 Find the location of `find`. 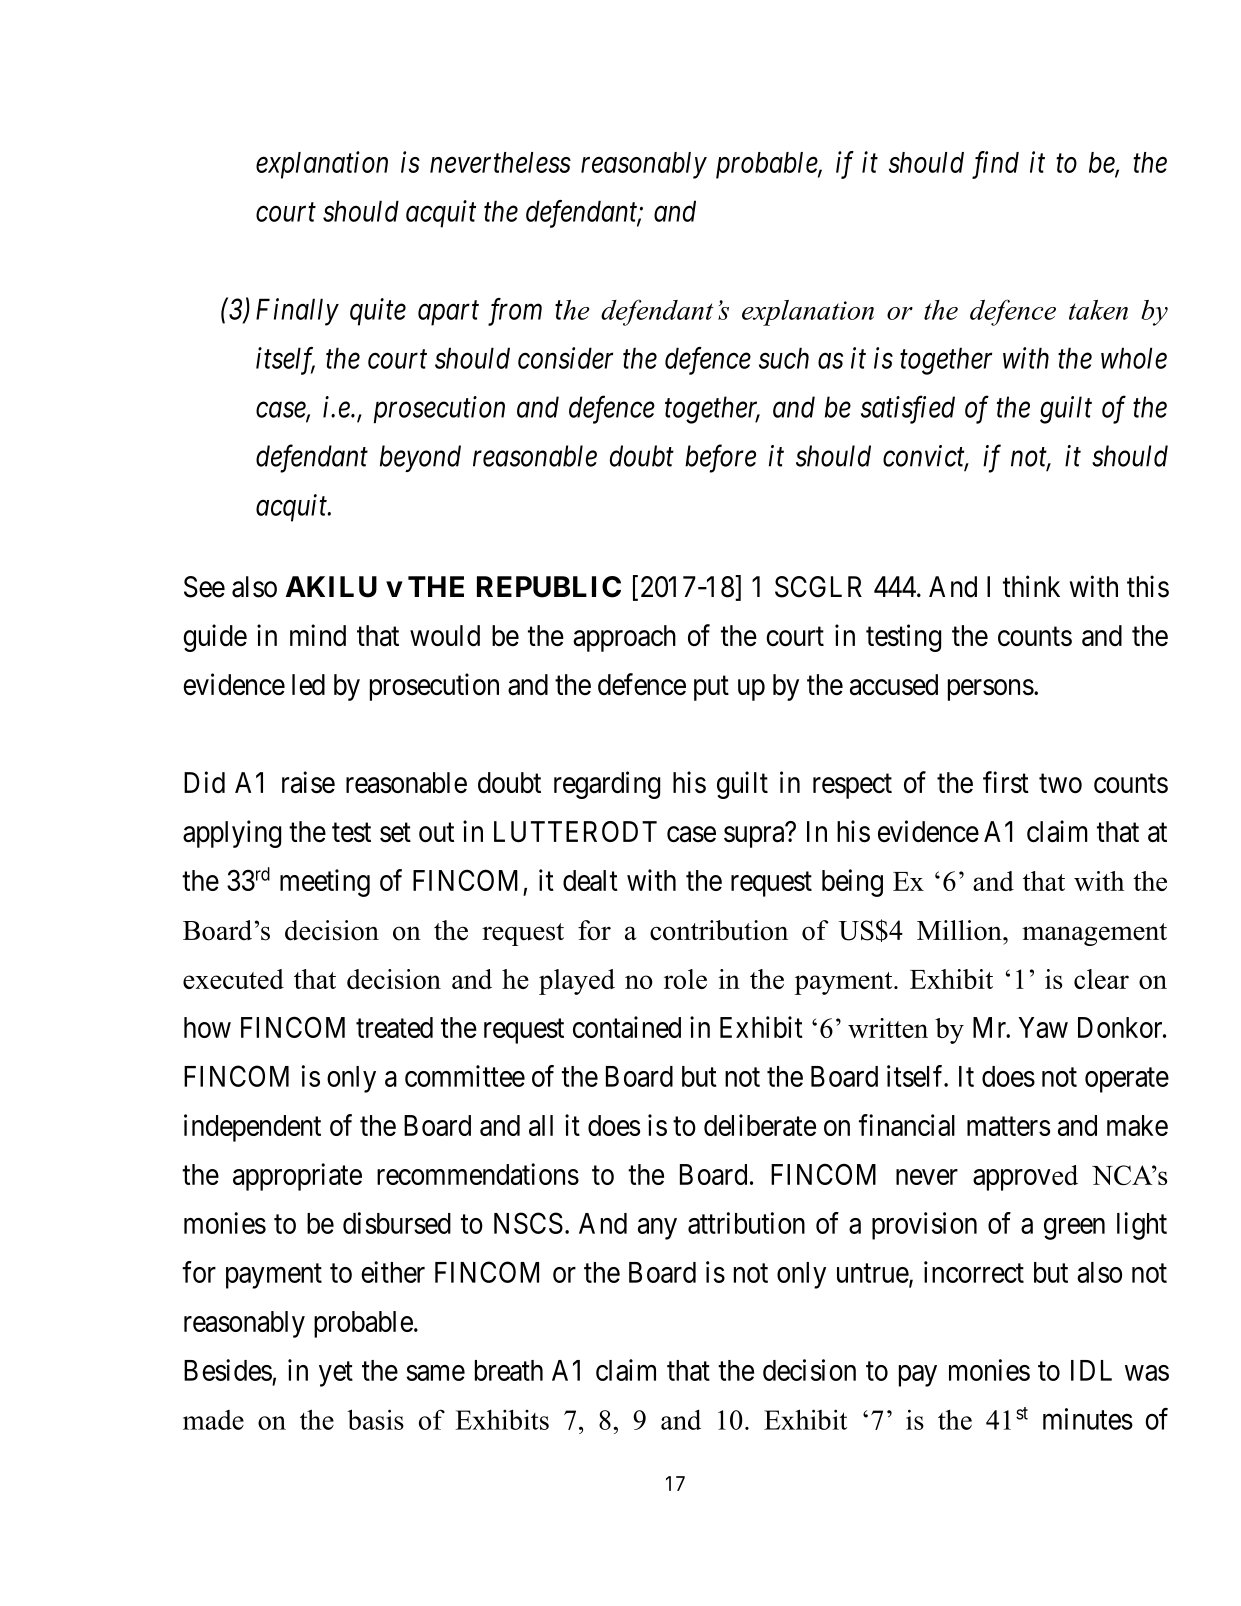

find is located at coordinates (995, 165).
